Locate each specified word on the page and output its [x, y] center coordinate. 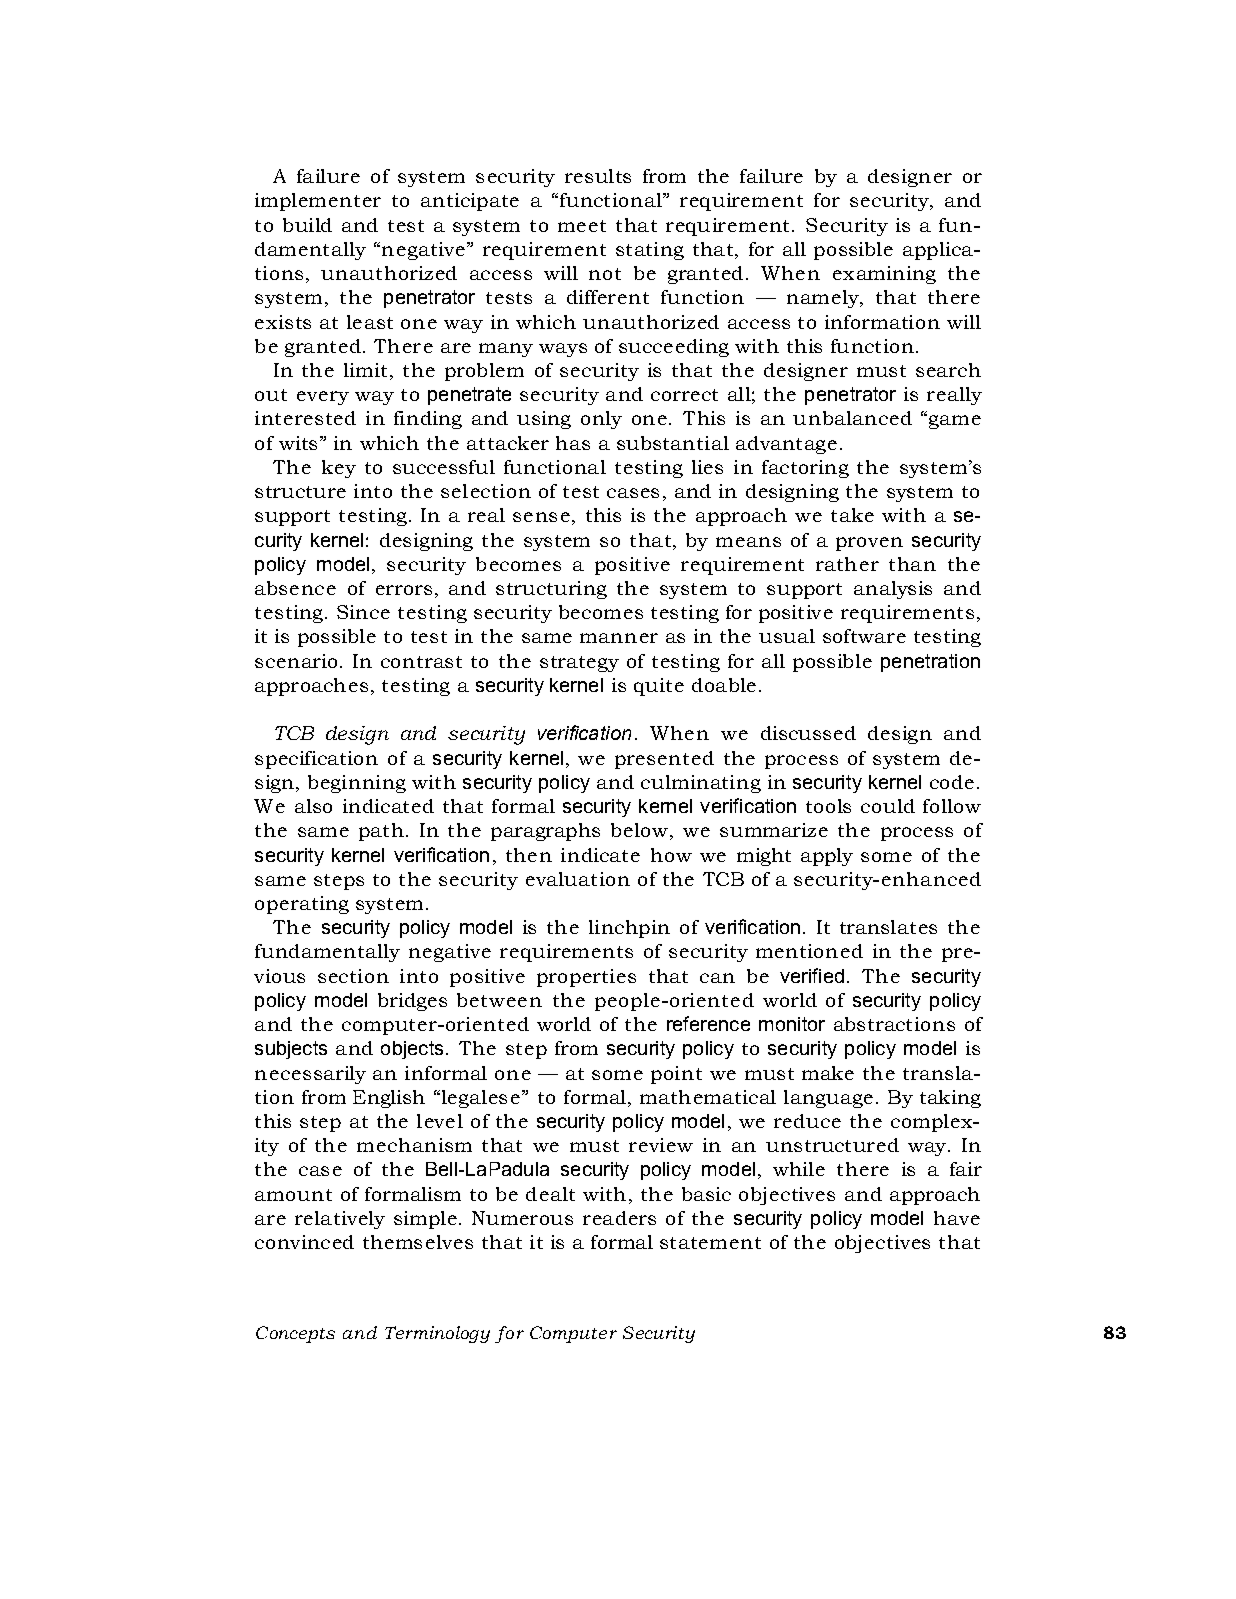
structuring [551, 590]
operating [302, 905]
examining [884, 275]
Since [363, 612]
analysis [893, 590]
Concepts [295, 1334]
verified [812, 975]
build [307, 225]
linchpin [629, 929]
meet [582, 226]
